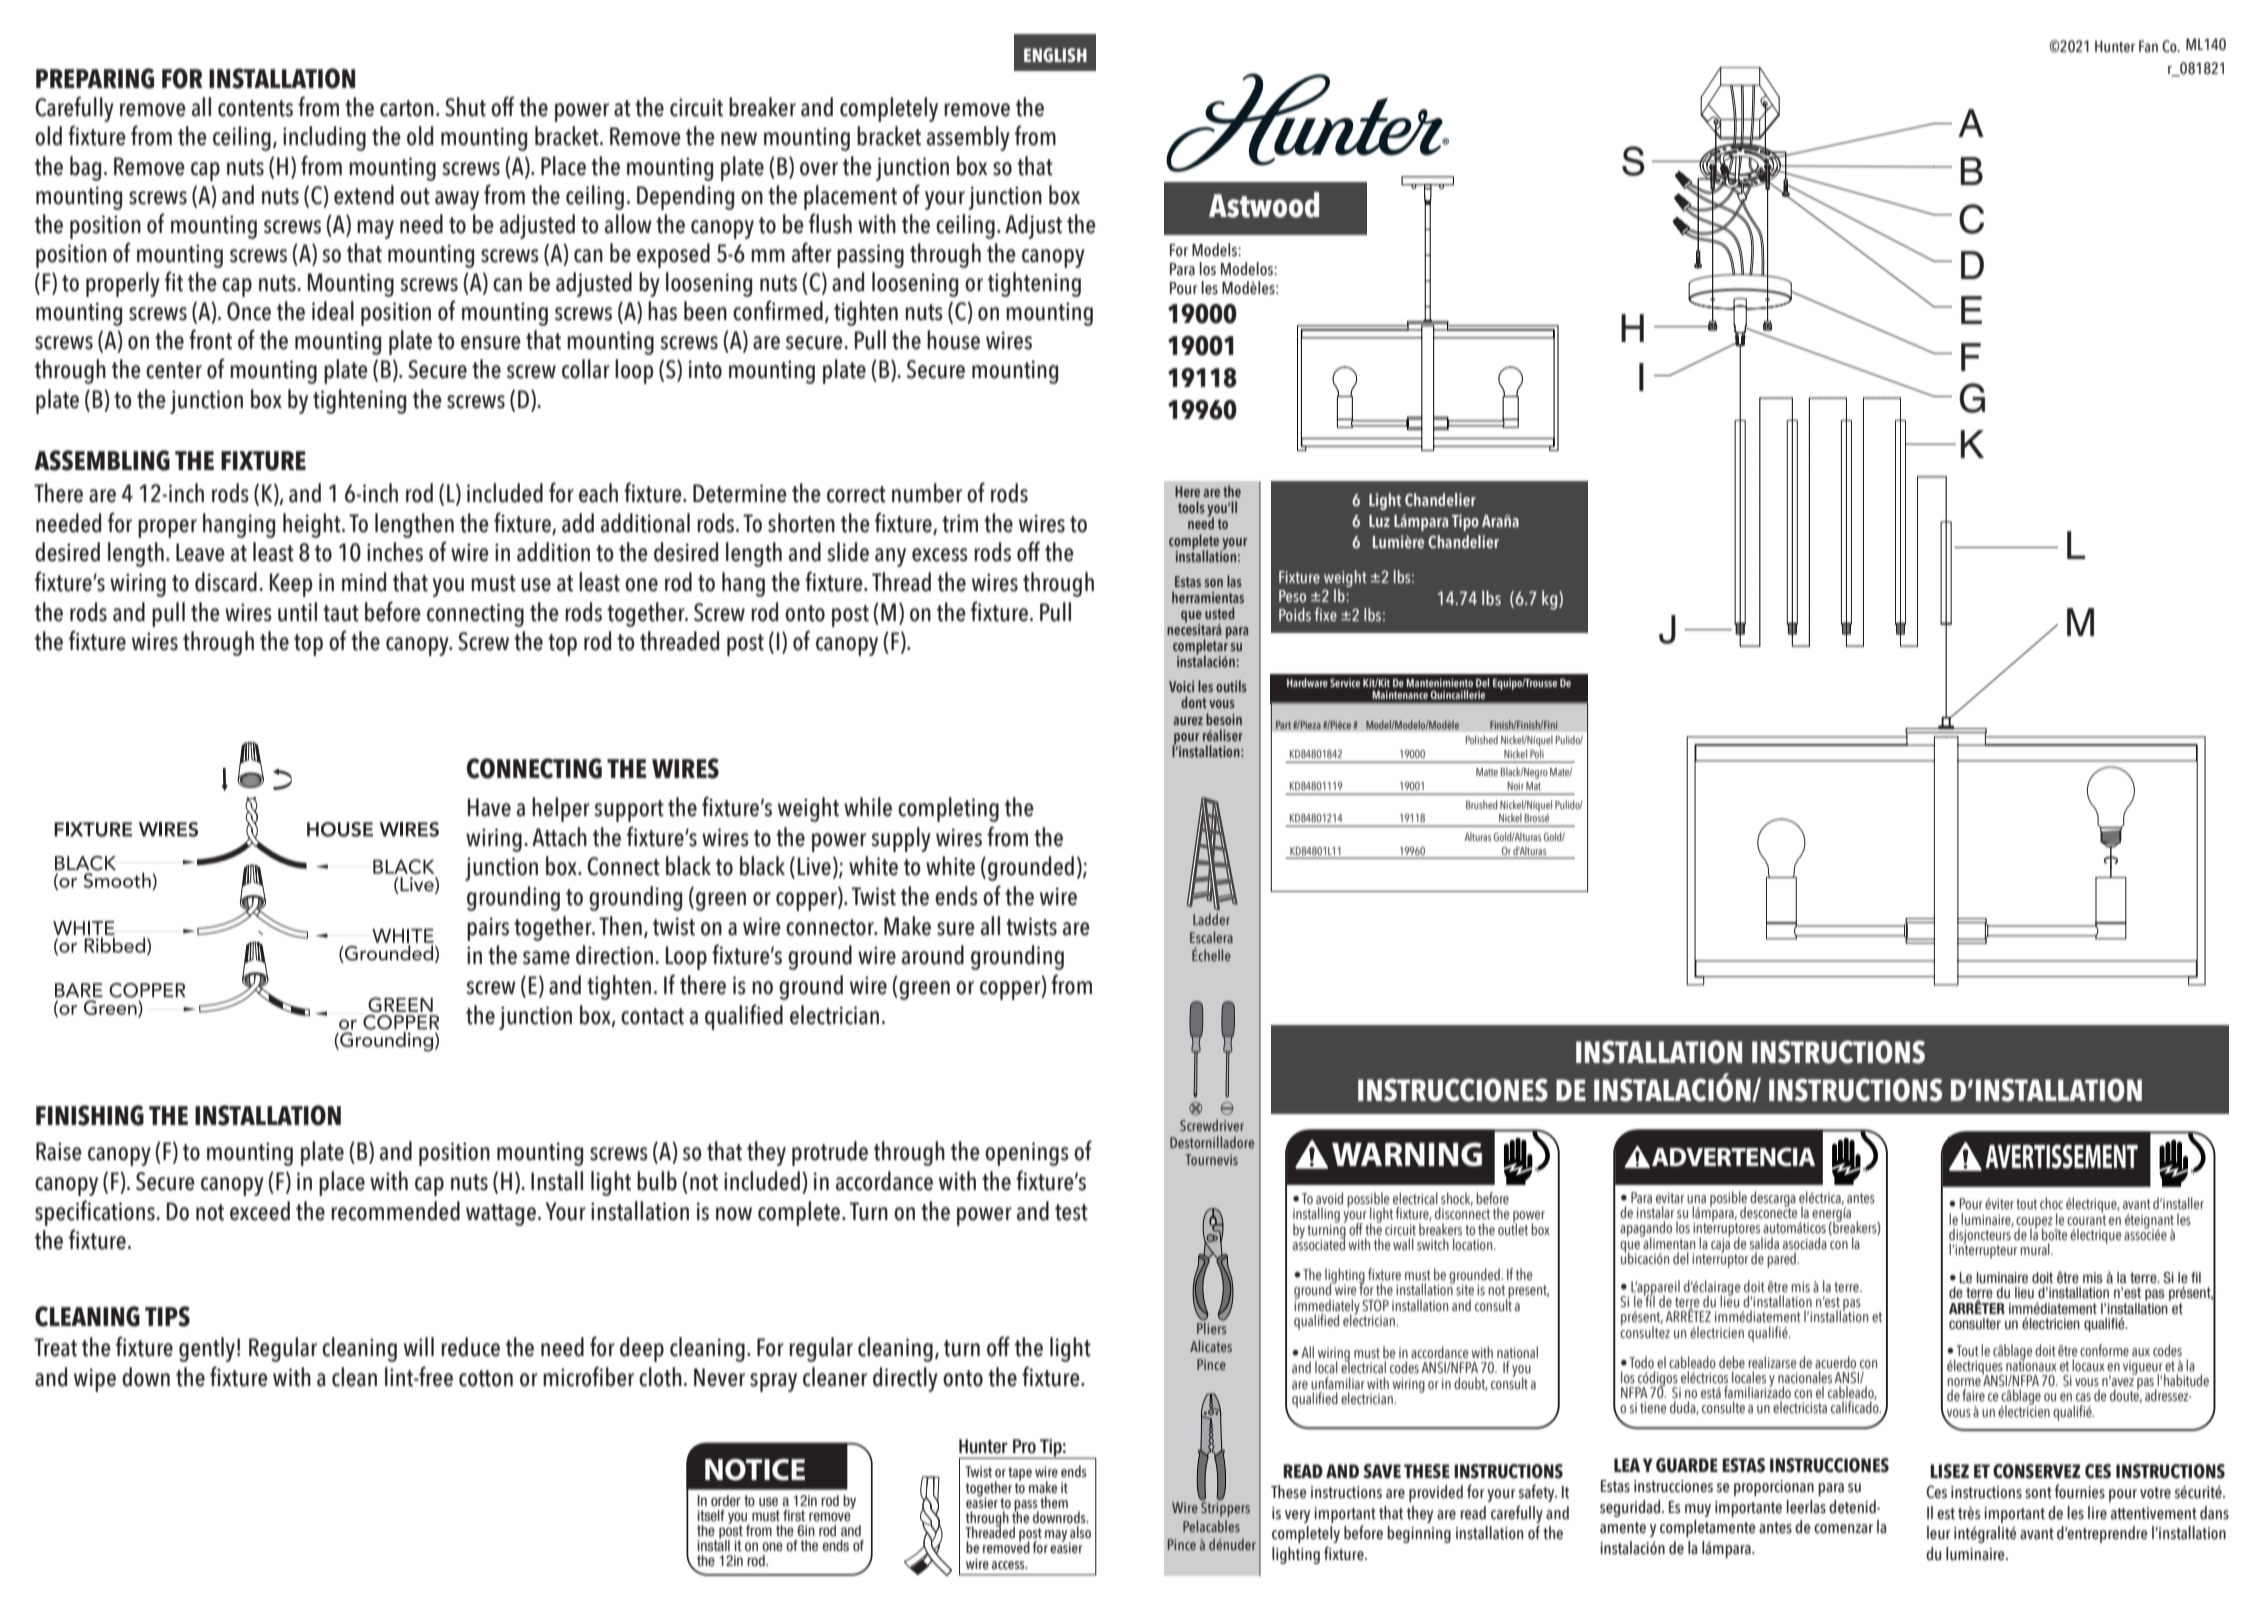 The height and width of the image is (1610, 2261). Describe the element at coordinates (486, 1378) in the image. I see `cotton` at that location.
